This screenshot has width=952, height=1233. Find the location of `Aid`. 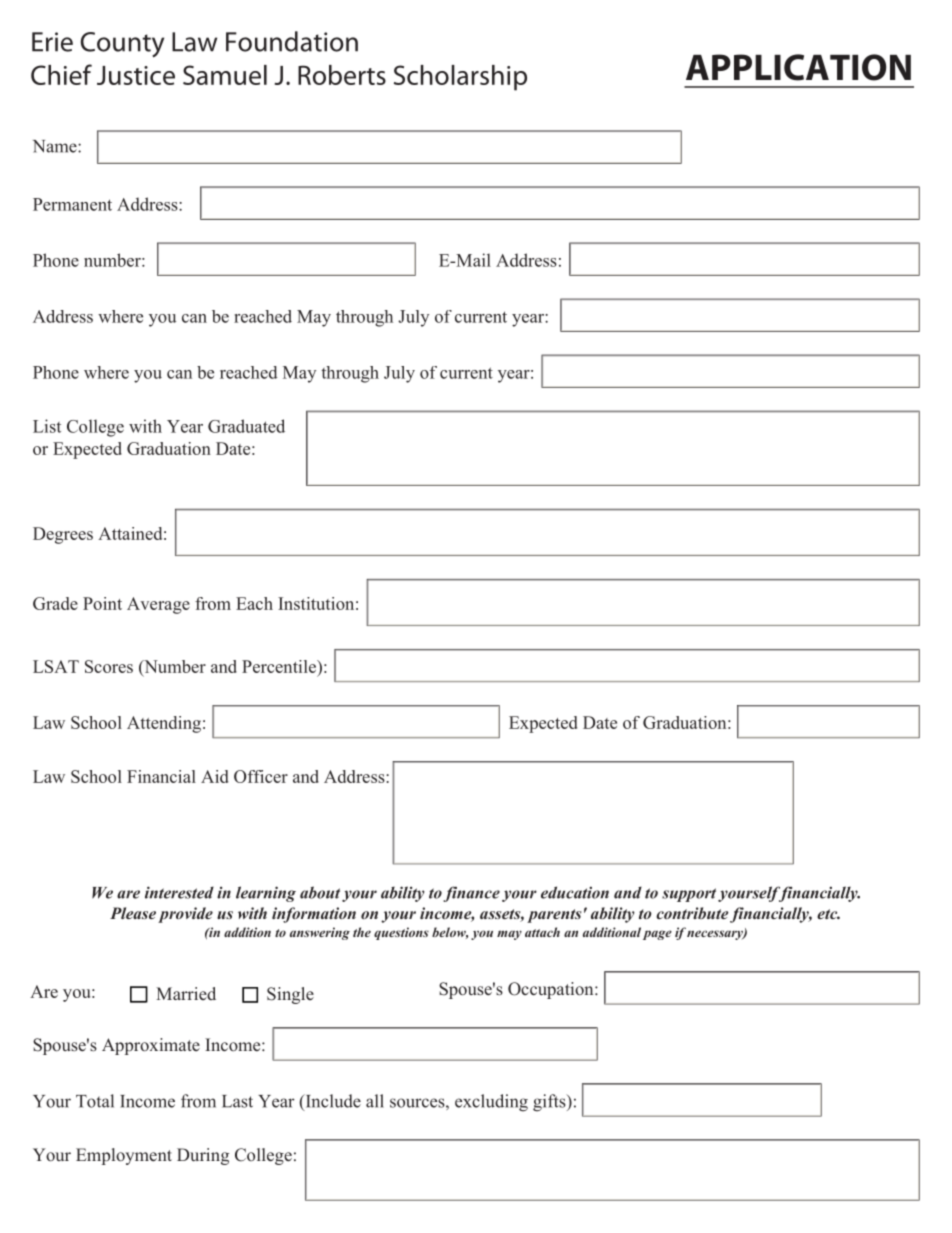

Aid is located at coordinates (214, 776).
